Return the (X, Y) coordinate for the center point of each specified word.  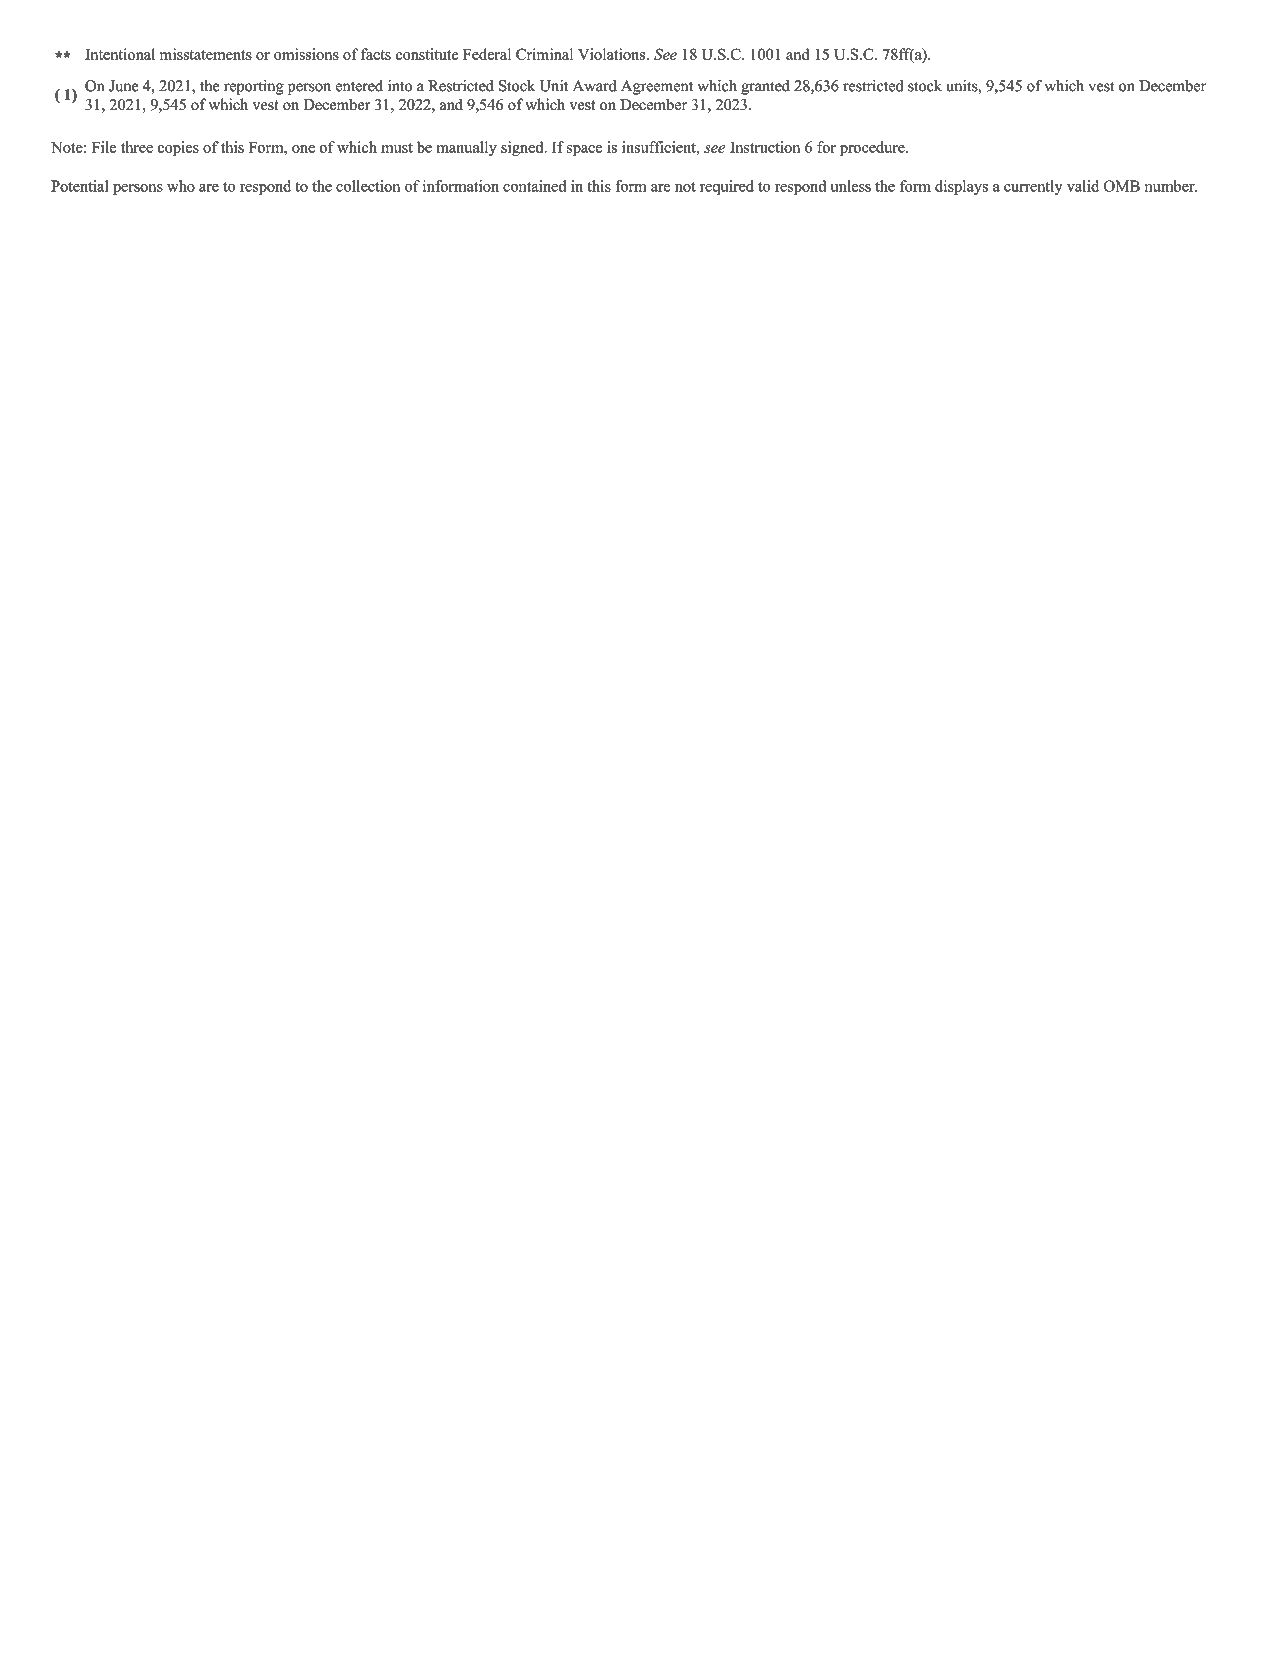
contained (534, 186)
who (181, 186)
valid (1083, 186)
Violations (611, 54)
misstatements (205, 54)
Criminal (544, 54)
